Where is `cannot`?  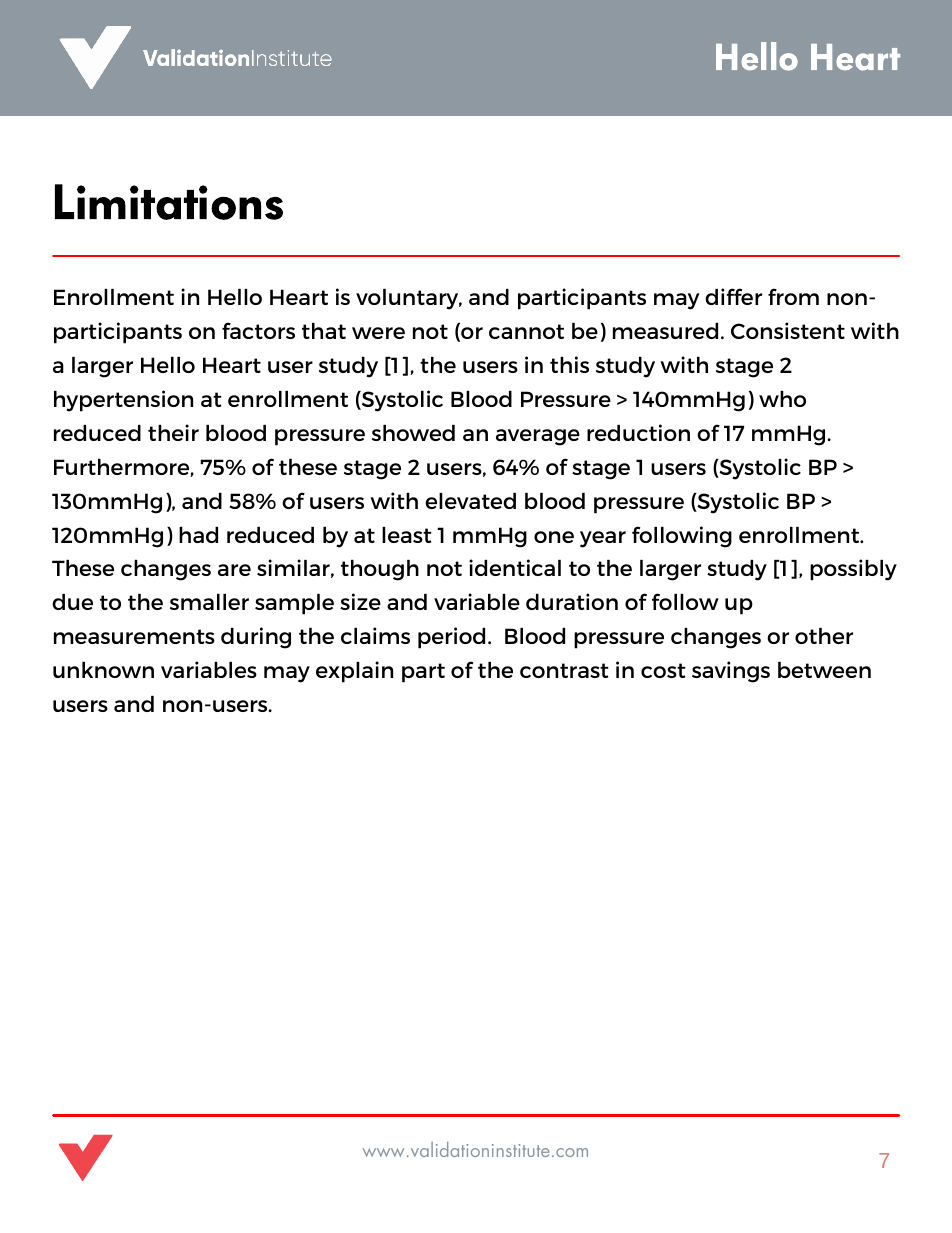 cannot is located at coordinates (526, 331).
